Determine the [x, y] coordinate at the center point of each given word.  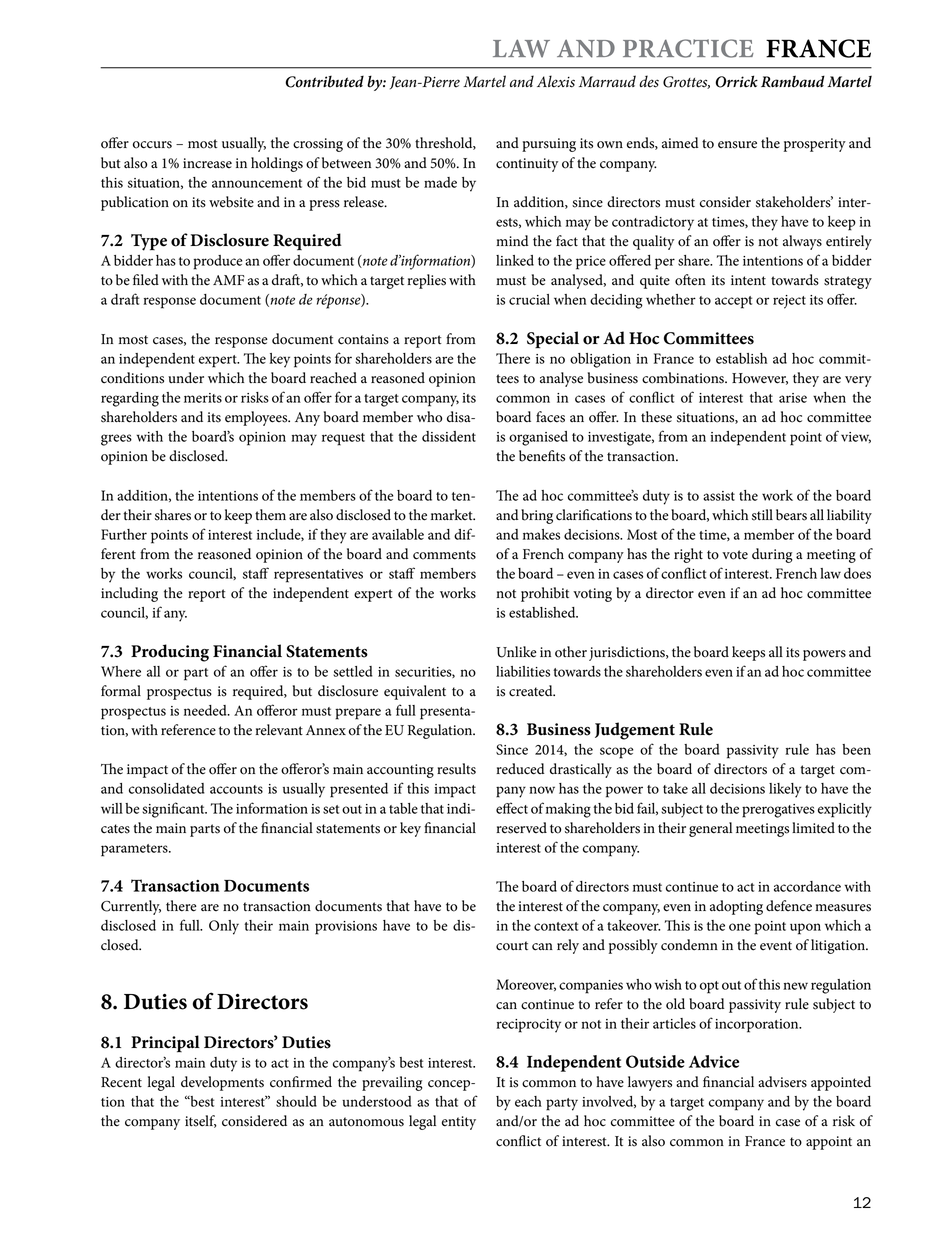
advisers [782, 1082]
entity [459, 1123]
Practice [688, 48]
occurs [152, 145]
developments [222, 1083]
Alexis [556, 81]
